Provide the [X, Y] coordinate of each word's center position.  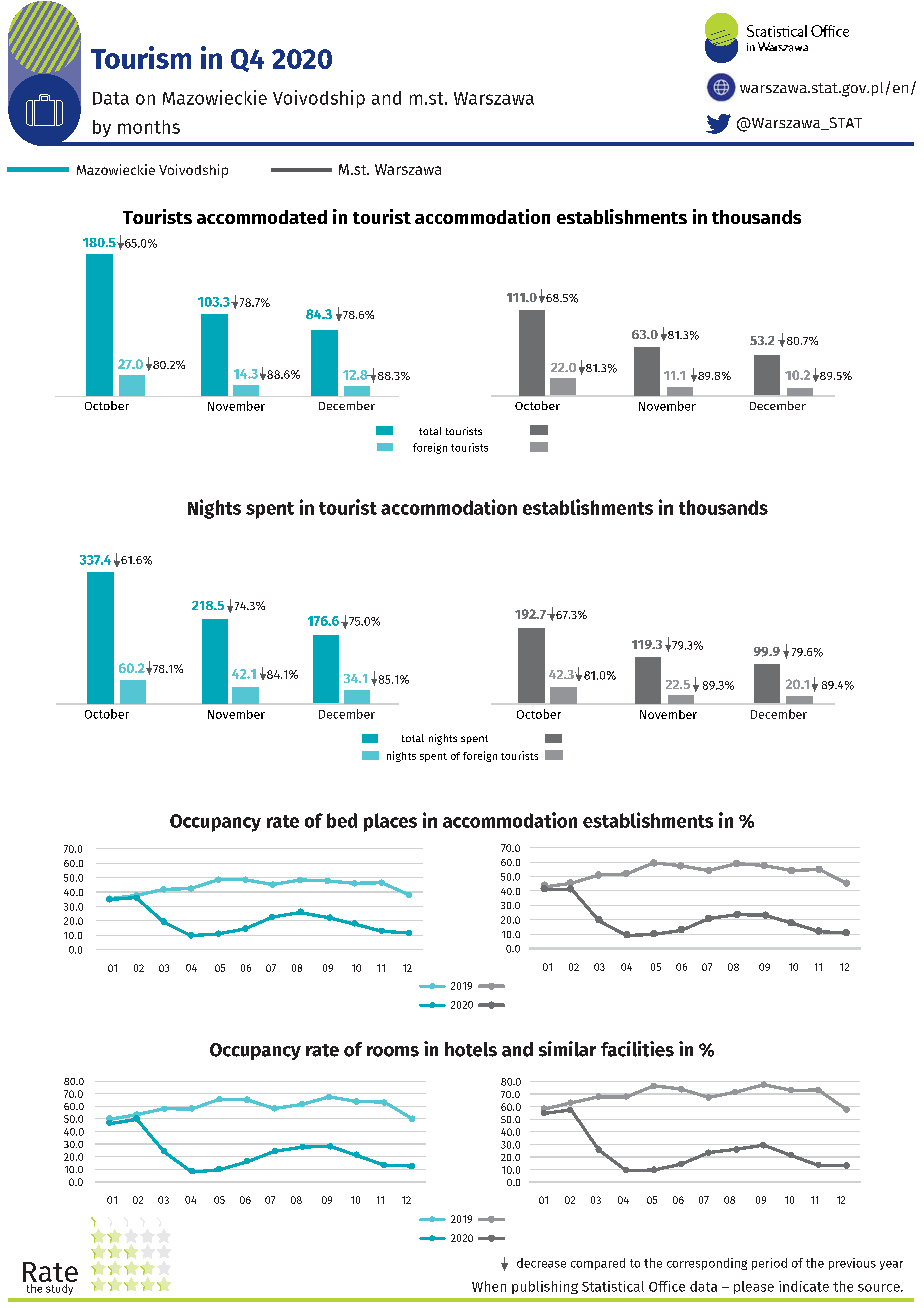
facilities [637, 1049]
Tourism [141, 57]
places [390, 822]
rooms [393, 1051]
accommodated [262, 217]
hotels [471, 1049]
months [149, 127]
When [489, 1286]
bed [342, 820]
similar [567, 1049]
